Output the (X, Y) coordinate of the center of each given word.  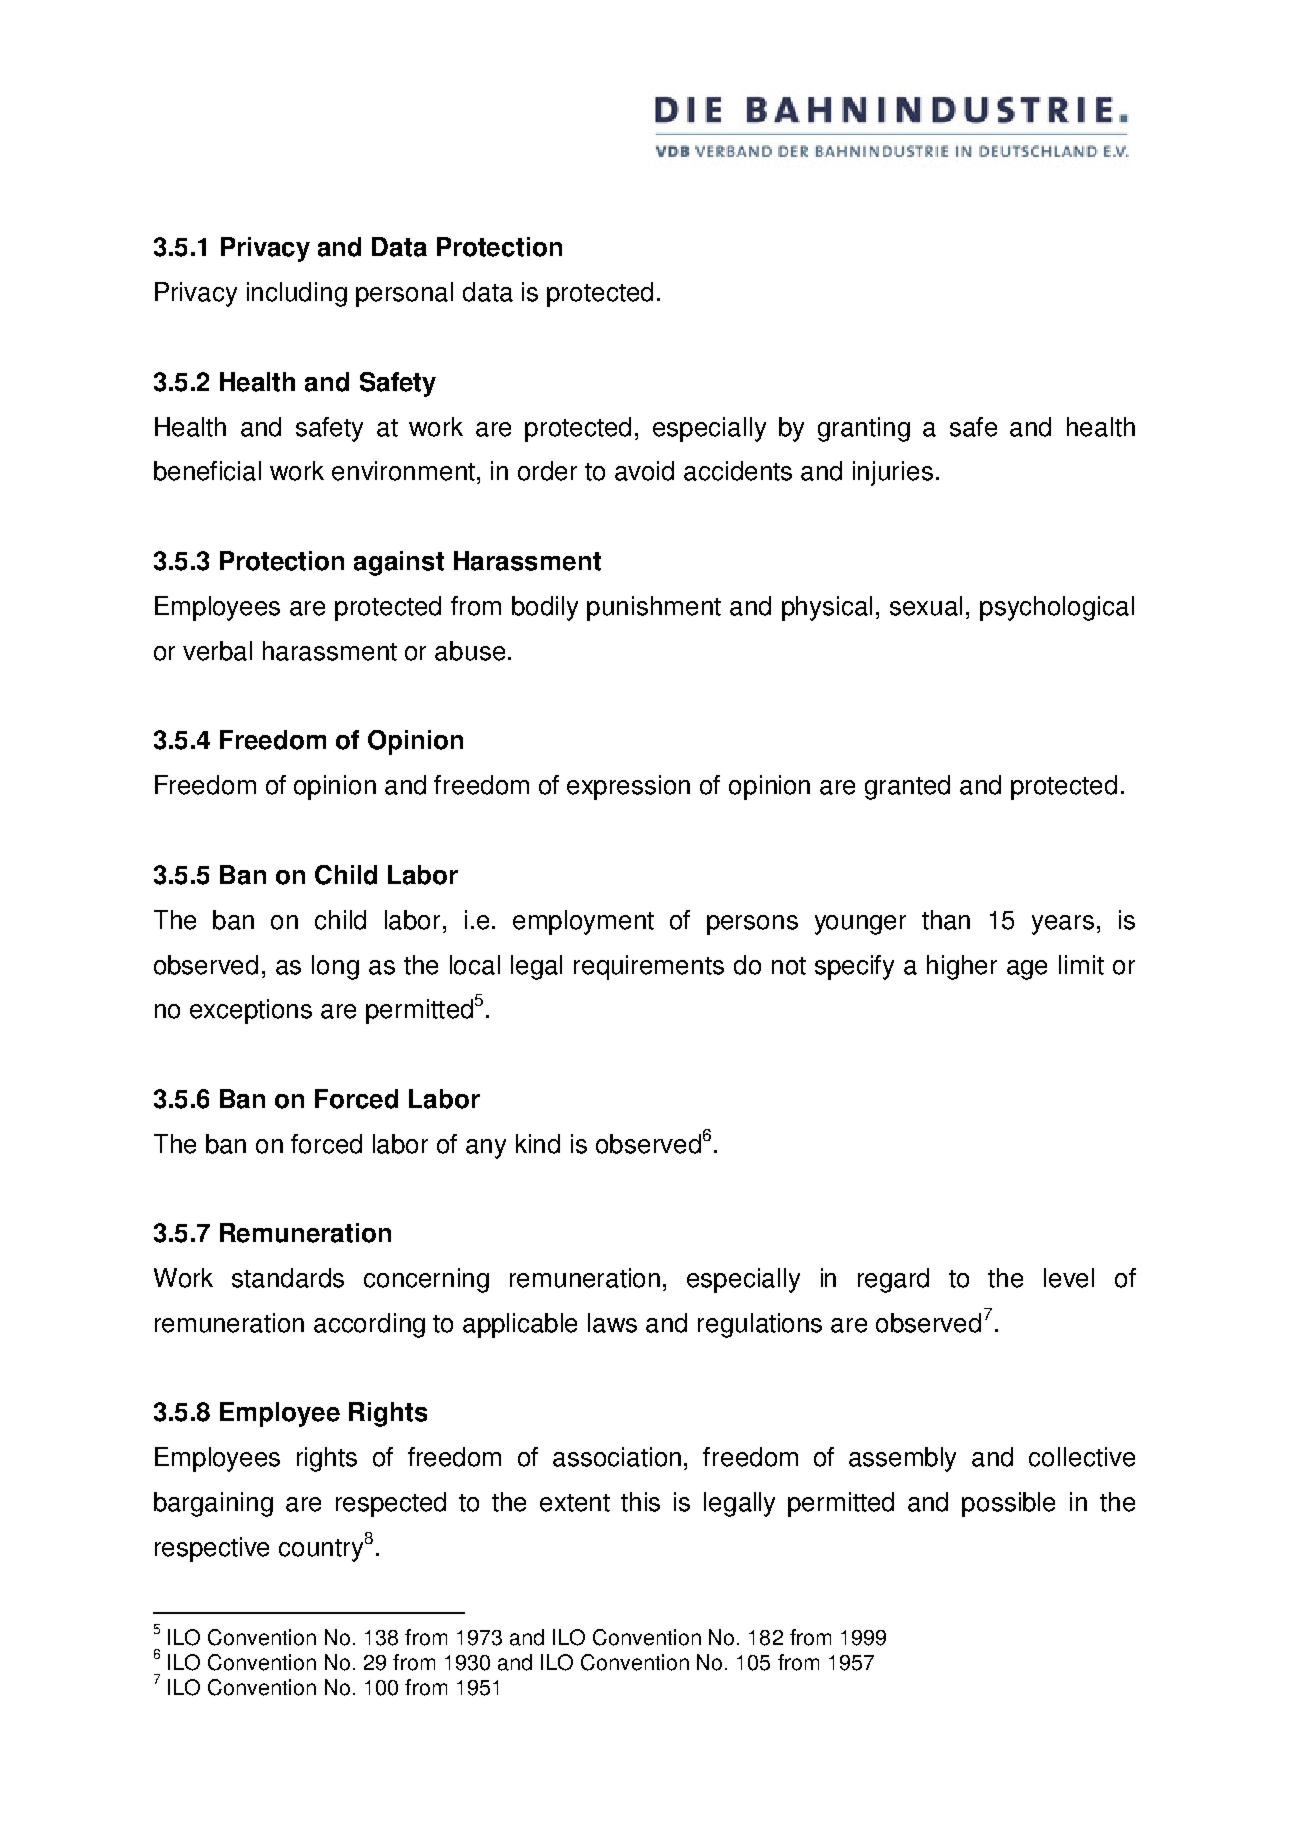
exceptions (251, 1011)
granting (864, 429)
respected (391, 1504)
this (640, 1502)
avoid (644, 471)
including (297, 294)
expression (628, 787)
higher (962, 967)
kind (538, 1144)
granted (907, 787)
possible (1008, 1504)
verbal (217, 651)
